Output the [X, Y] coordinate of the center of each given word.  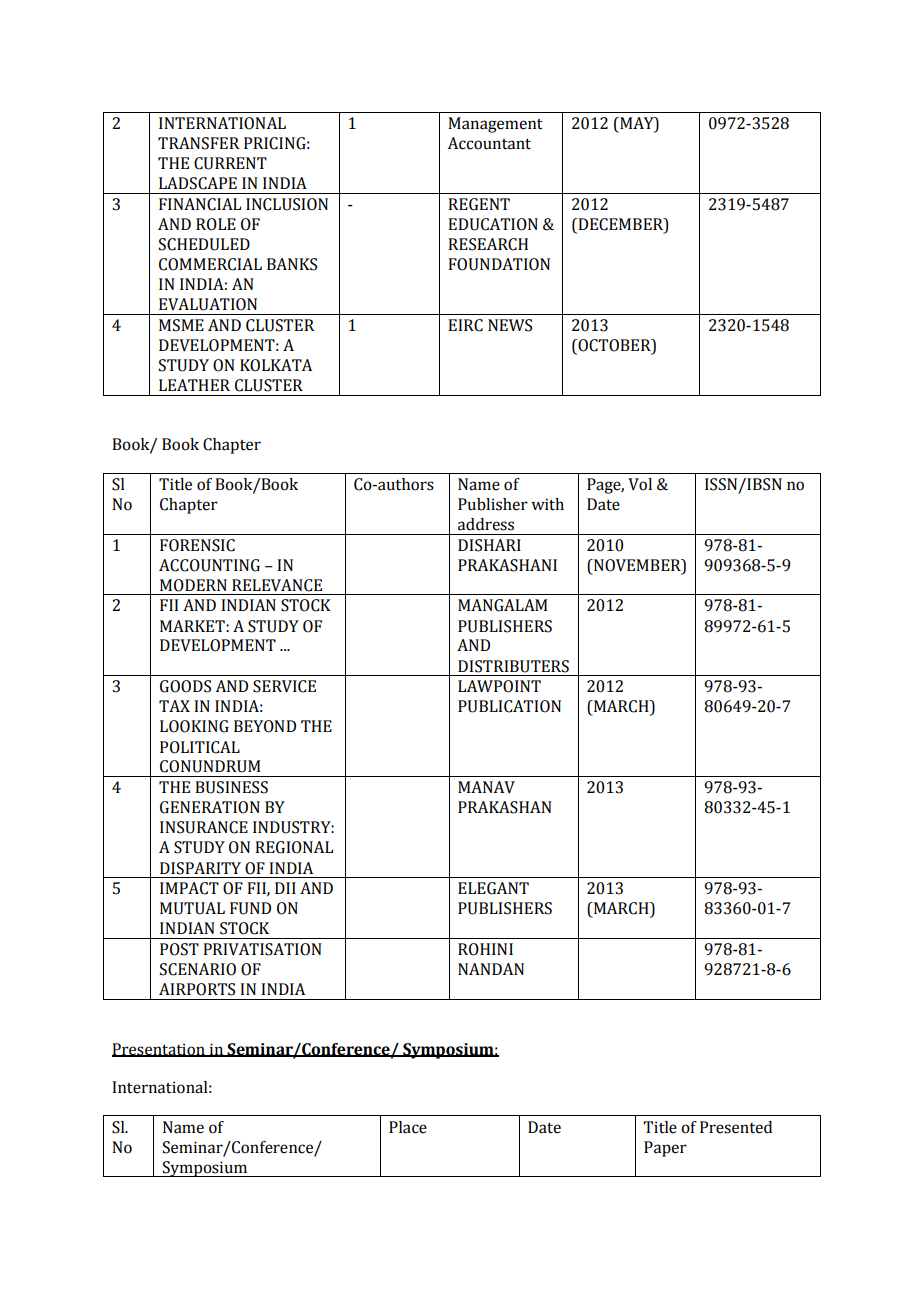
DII [285, 888]
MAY [637, 123]
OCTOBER [614, 345]
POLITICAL [200, 747]
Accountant [489, 143]
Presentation [159, 1050]
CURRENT [230, 163]
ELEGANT [493, 888]
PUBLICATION [509, 706]
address [486, 524]
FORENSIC [197, 545]
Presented [736, 1127]
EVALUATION [208, 304]
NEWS [510, 325]
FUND [250, 908]
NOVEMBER [637, 565]
